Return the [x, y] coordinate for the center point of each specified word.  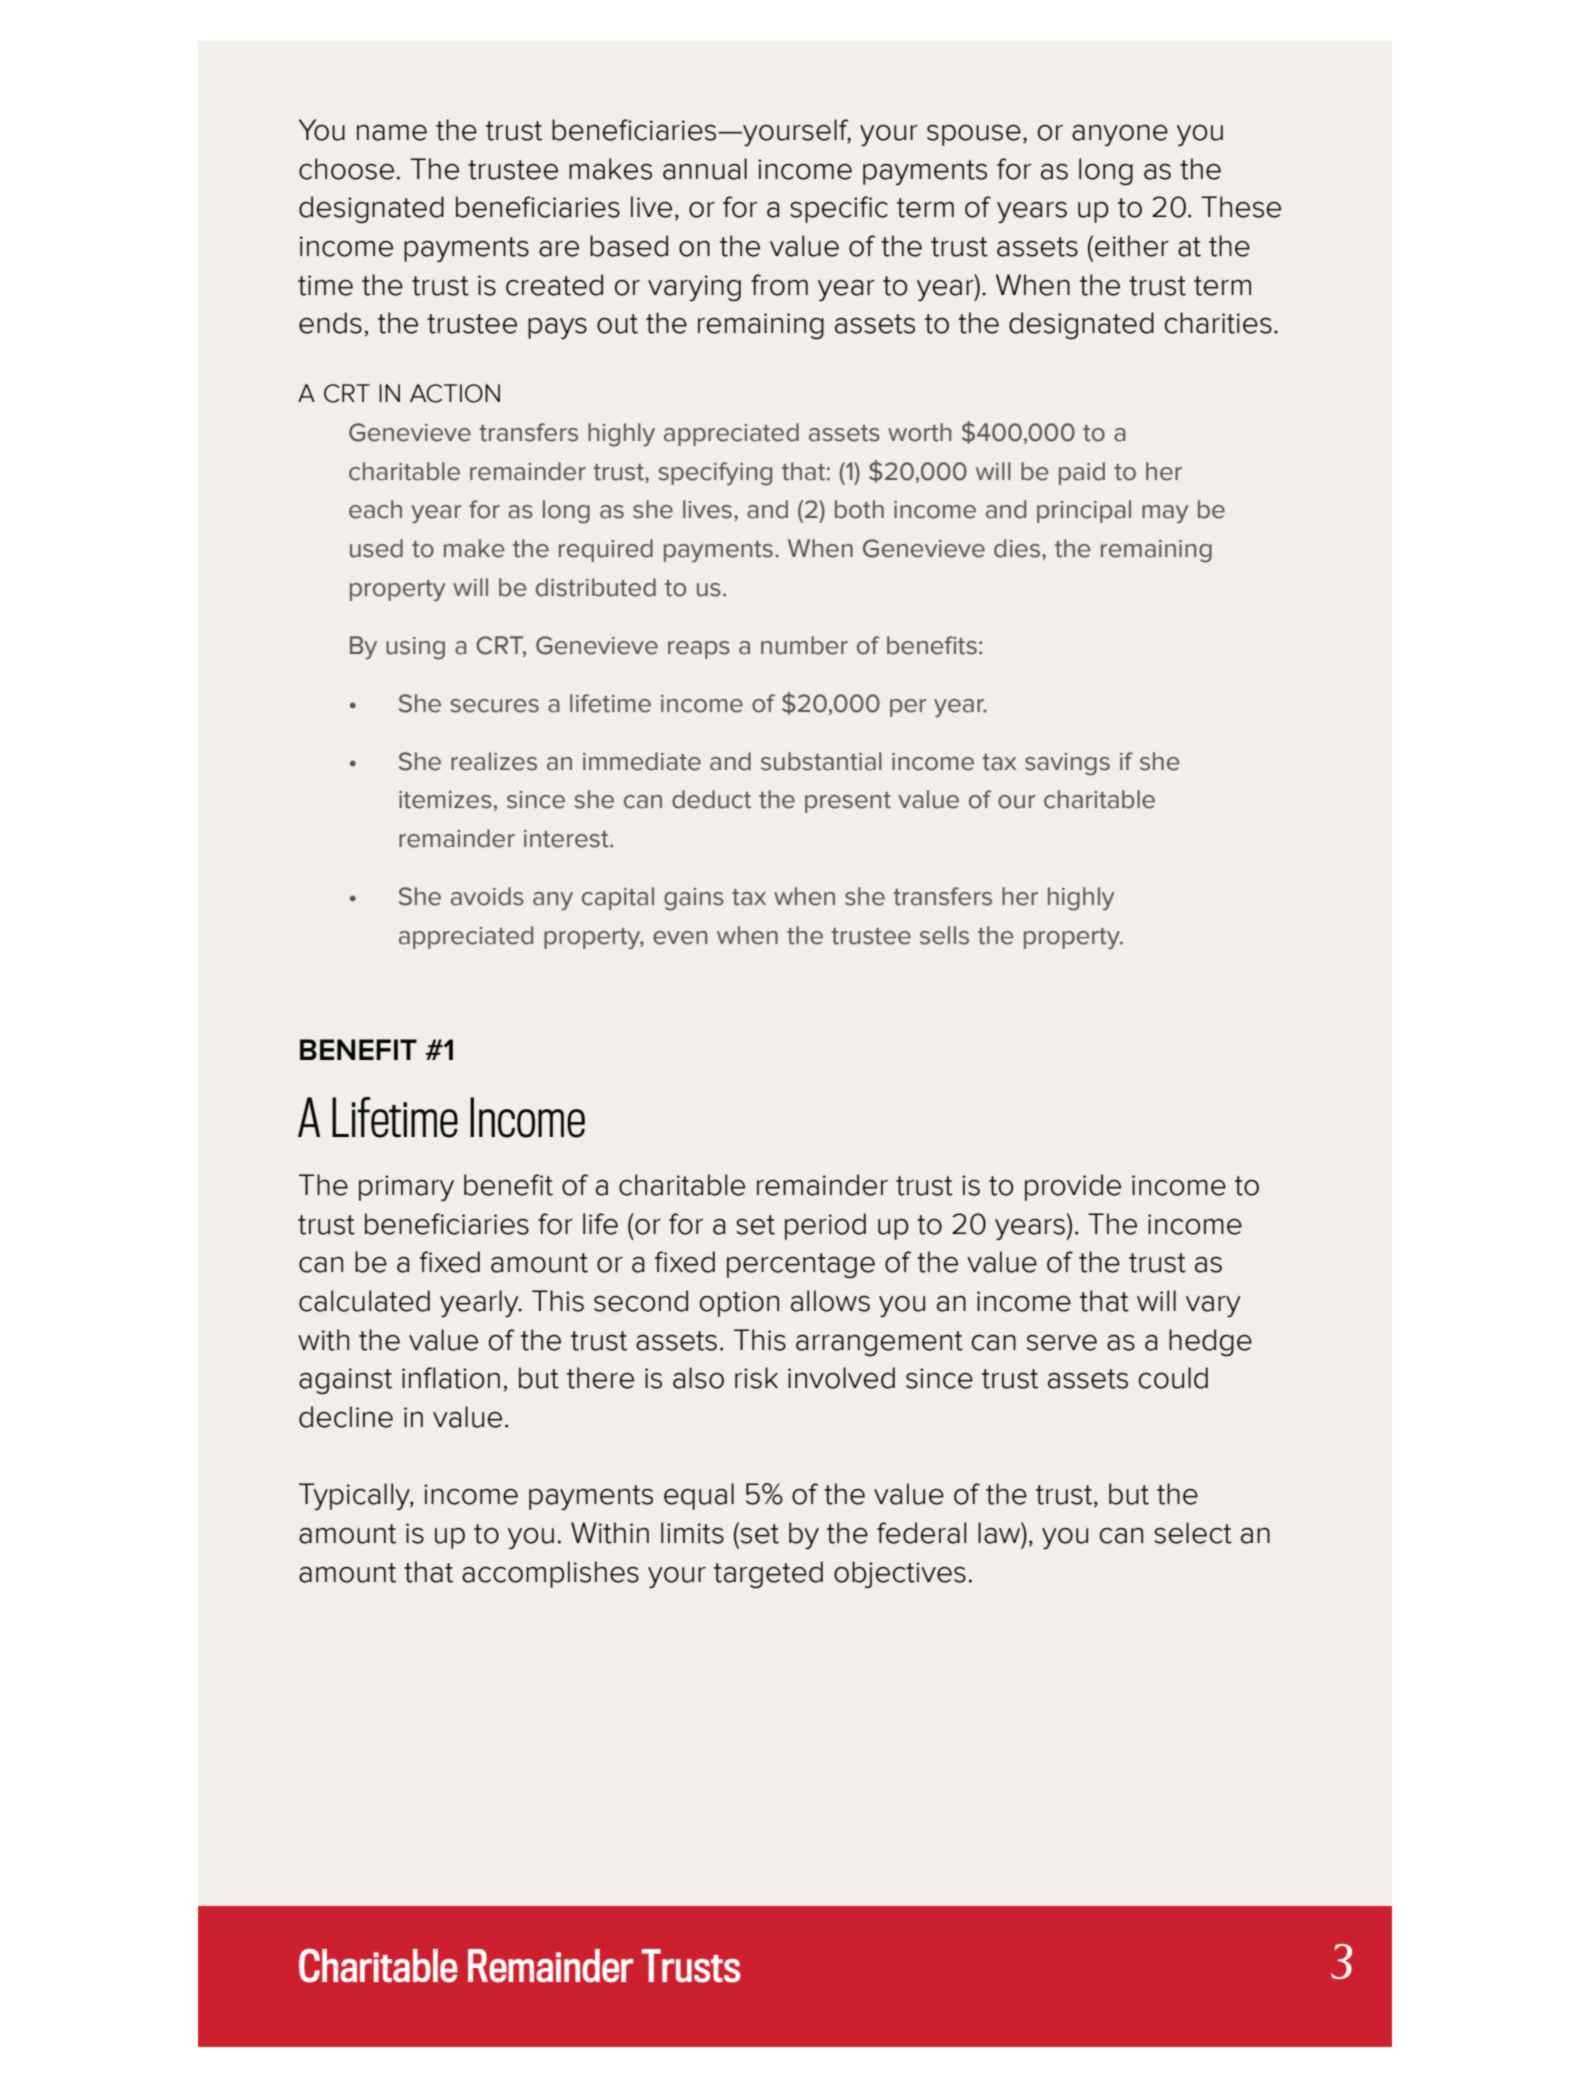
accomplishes [550, 1574]
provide [1073, 1187]
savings [1067, 764]
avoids [487, 896]
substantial [821, 761]
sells [944, 935]
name [392, 133]
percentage [801, 1265]
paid [1082, 473]
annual [705, 169]
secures [495, 706]
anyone [1120, 135]
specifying [715, 474]
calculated [364, 1301]
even [680, 938]
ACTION [455, 393]
